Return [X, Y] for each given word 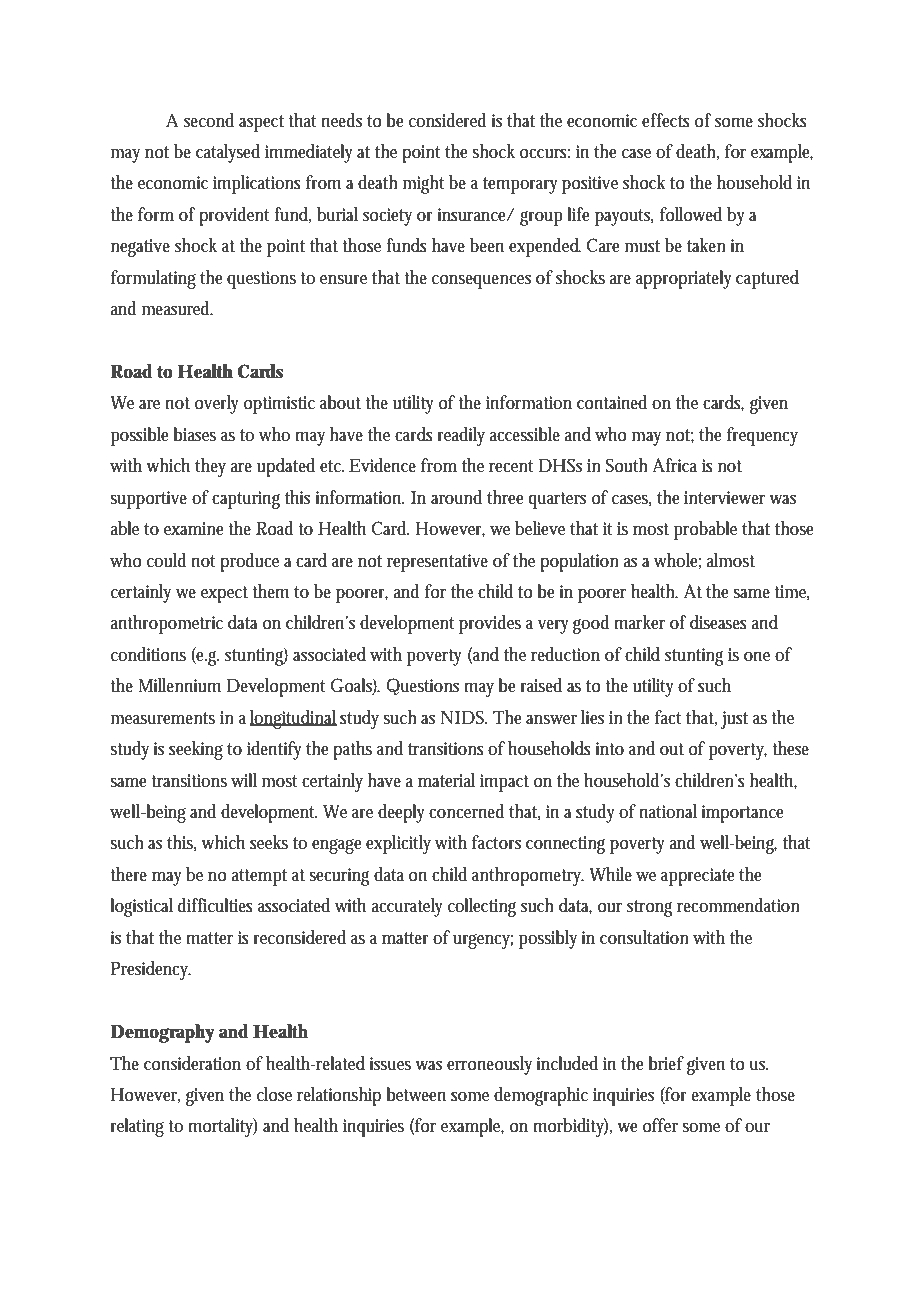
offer [660, 1125]
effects [666, 120]
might [423, 184]
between [416, 1094]
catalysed [228, 153]
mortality [222, 1127]
